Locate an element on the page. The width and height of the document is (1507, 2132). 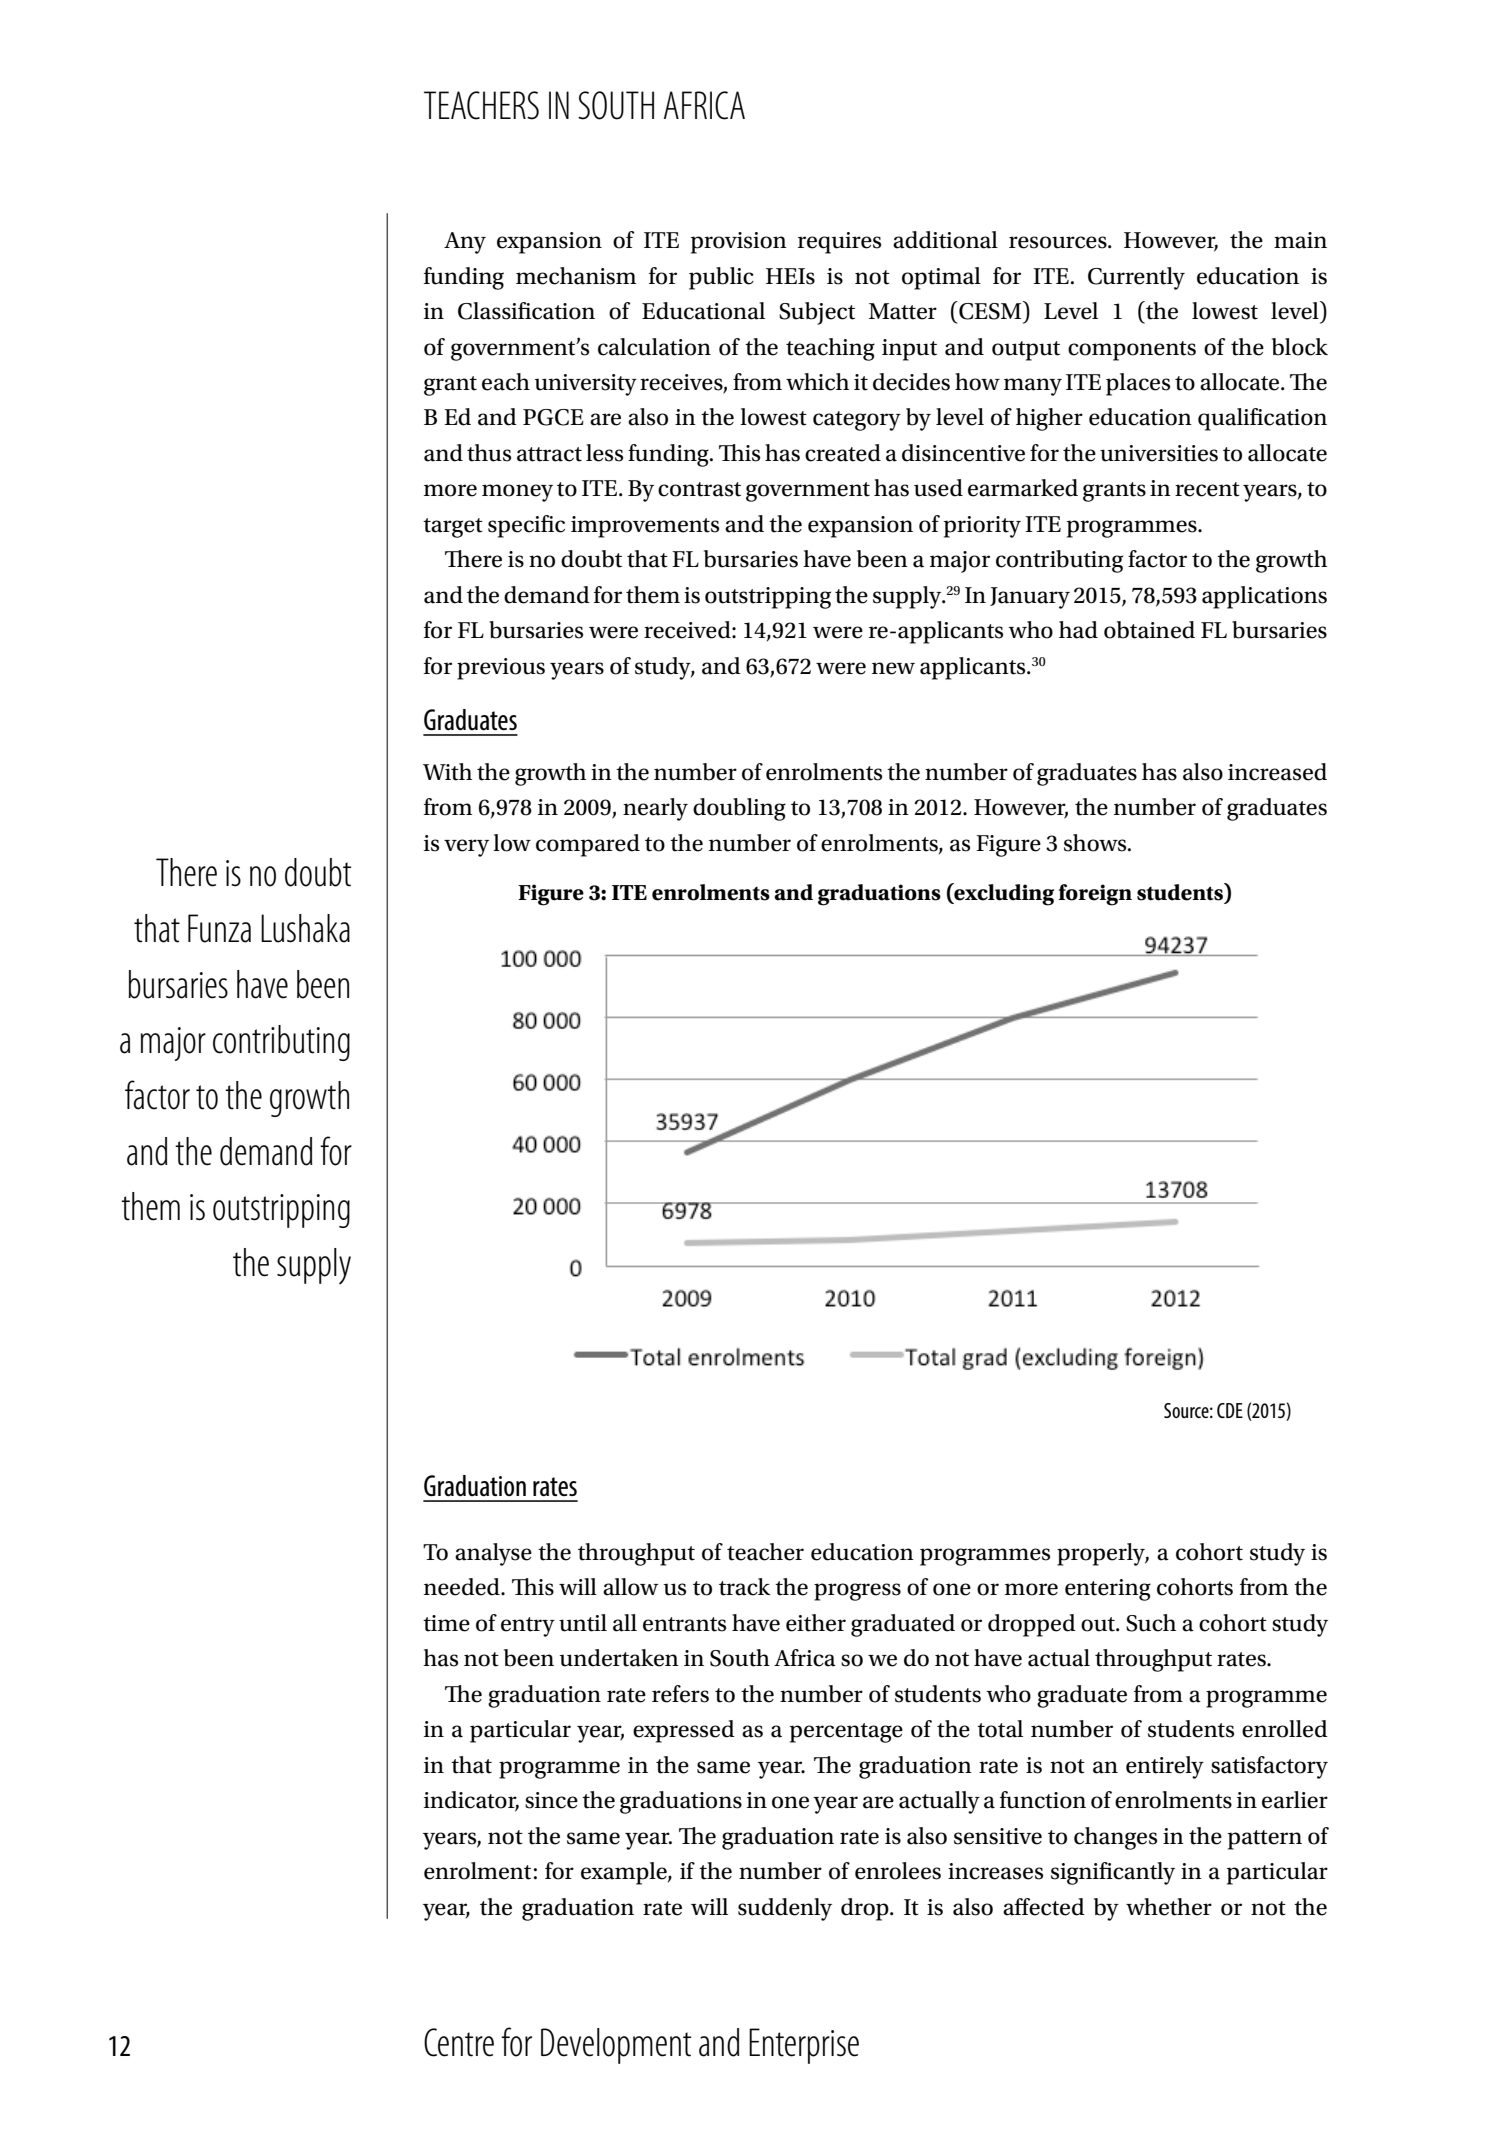
analyse is located at coordinates (493, 1554).
